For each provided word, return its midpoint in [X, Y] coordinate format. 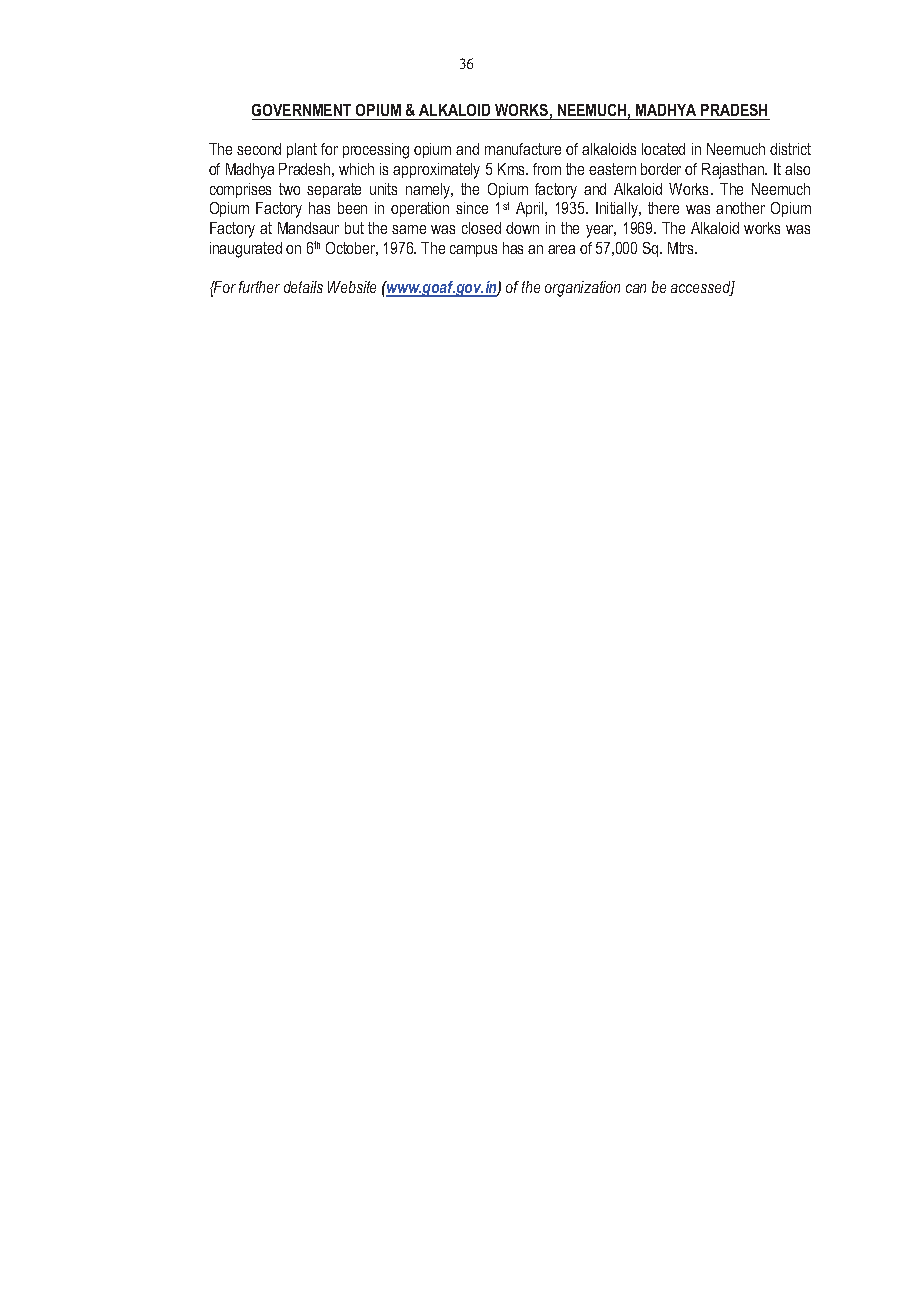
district [790, 149]
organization [582, 289]
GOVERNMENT [301, 110]
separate [334, 190]
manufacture [523, 149]
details [303, 287]
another [740, 208]
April [531, 209]
